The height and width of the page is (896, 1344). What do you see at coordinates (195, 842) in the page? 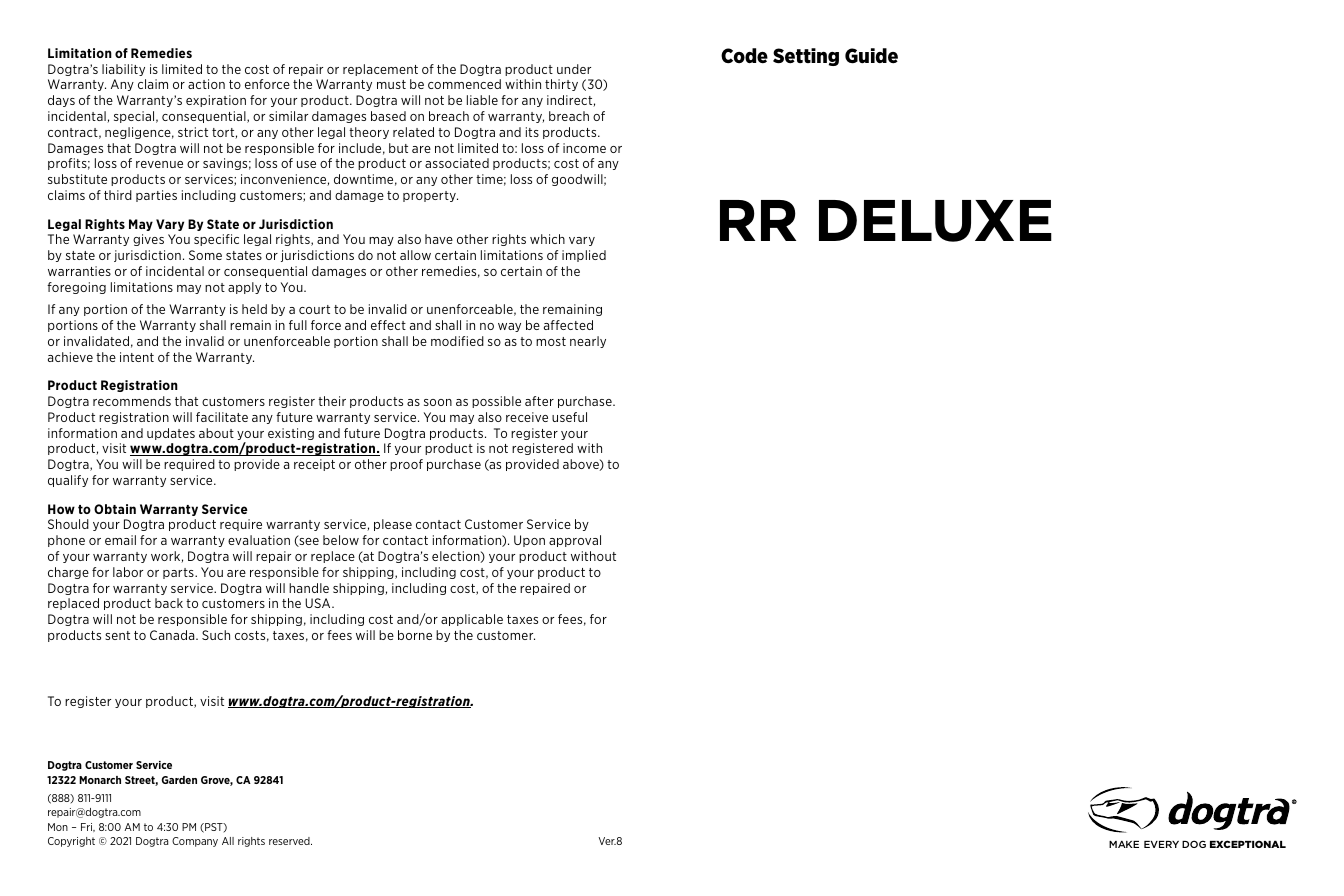
I see `Company` at bounding box center [195, 842].
